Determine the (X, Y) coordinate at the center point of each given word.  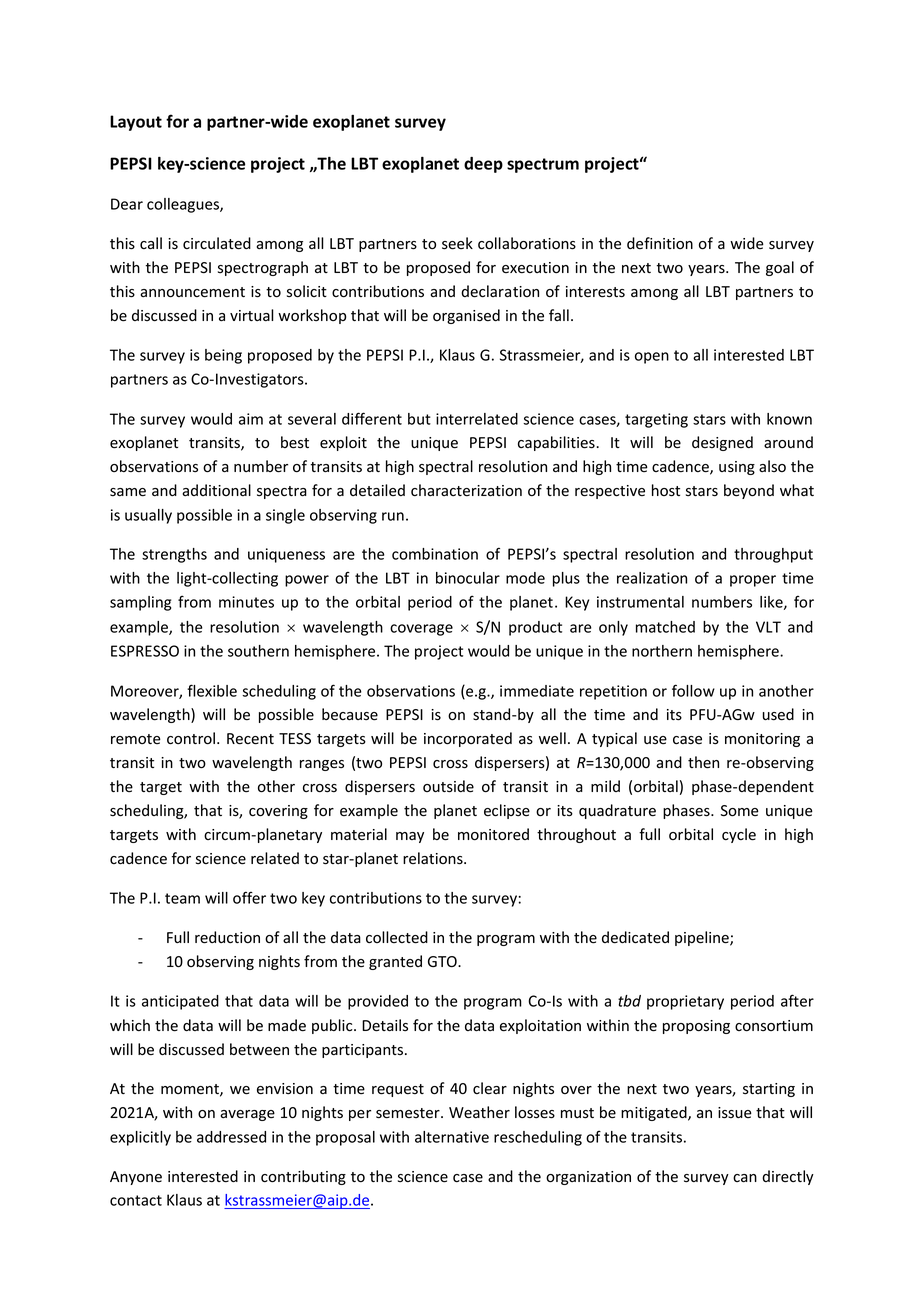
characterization (466, 490)
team (182, 898)
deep (483, 165)
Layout (136, 123)
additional (216, 490)
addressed (231, 1137)
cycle (739, 835)
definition (660, 243)
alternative (452, 1137)
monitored (493, 834)
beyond (749, 491)
